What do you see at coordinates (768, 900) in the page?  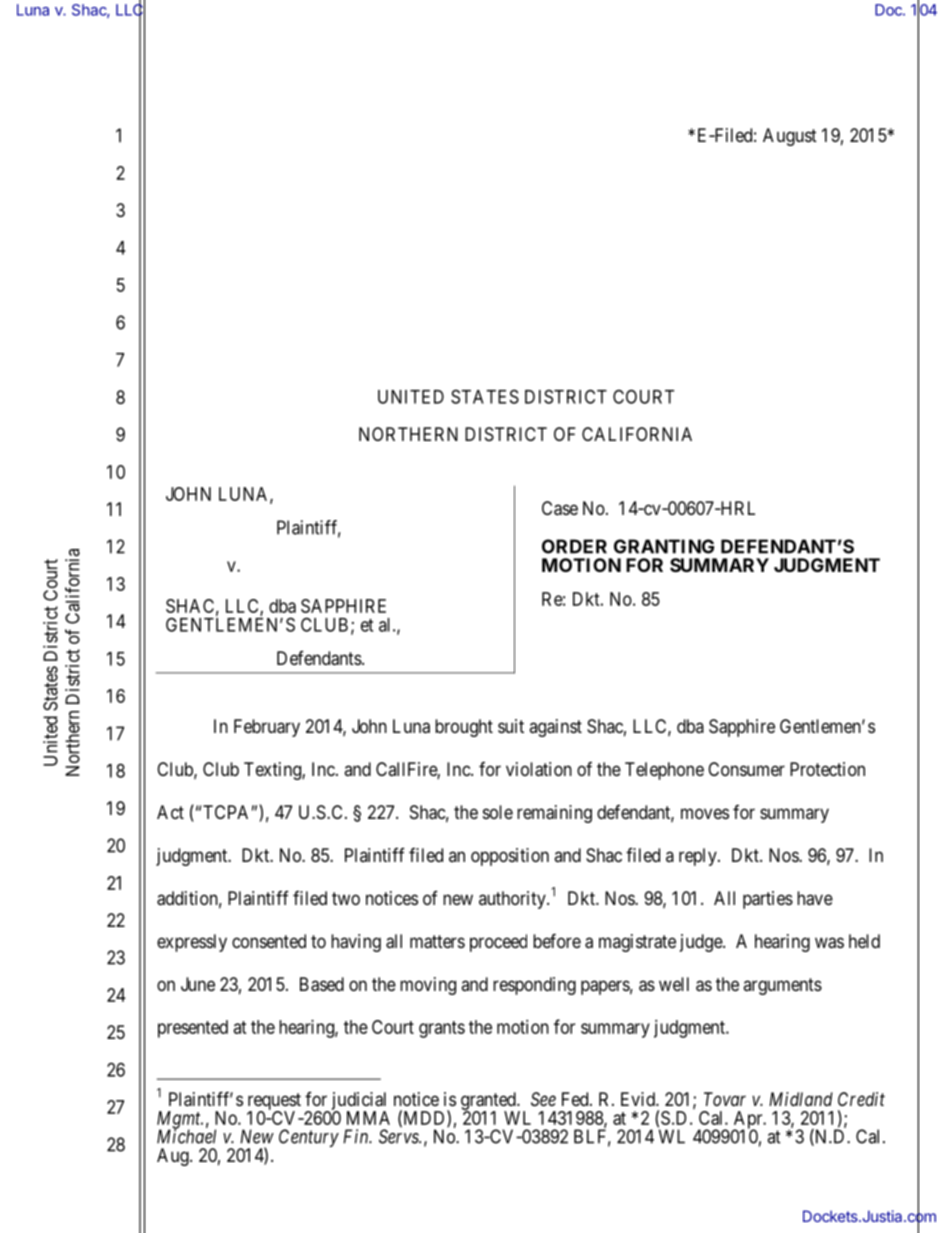 I see `parties` at bounding box center [768, 900].
